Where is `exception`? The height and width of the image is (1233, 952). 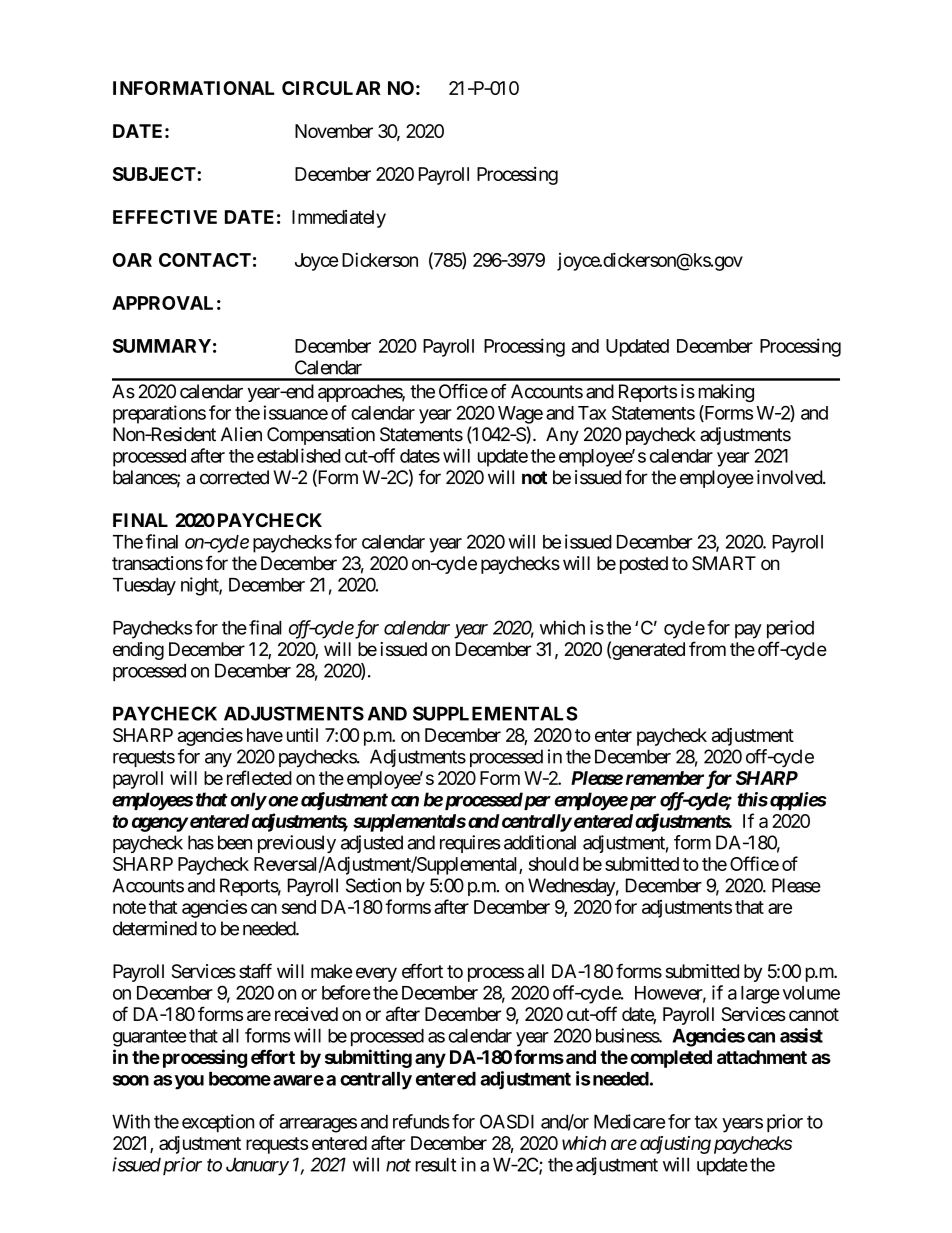
exception is located at coordinates (218, 1123).
